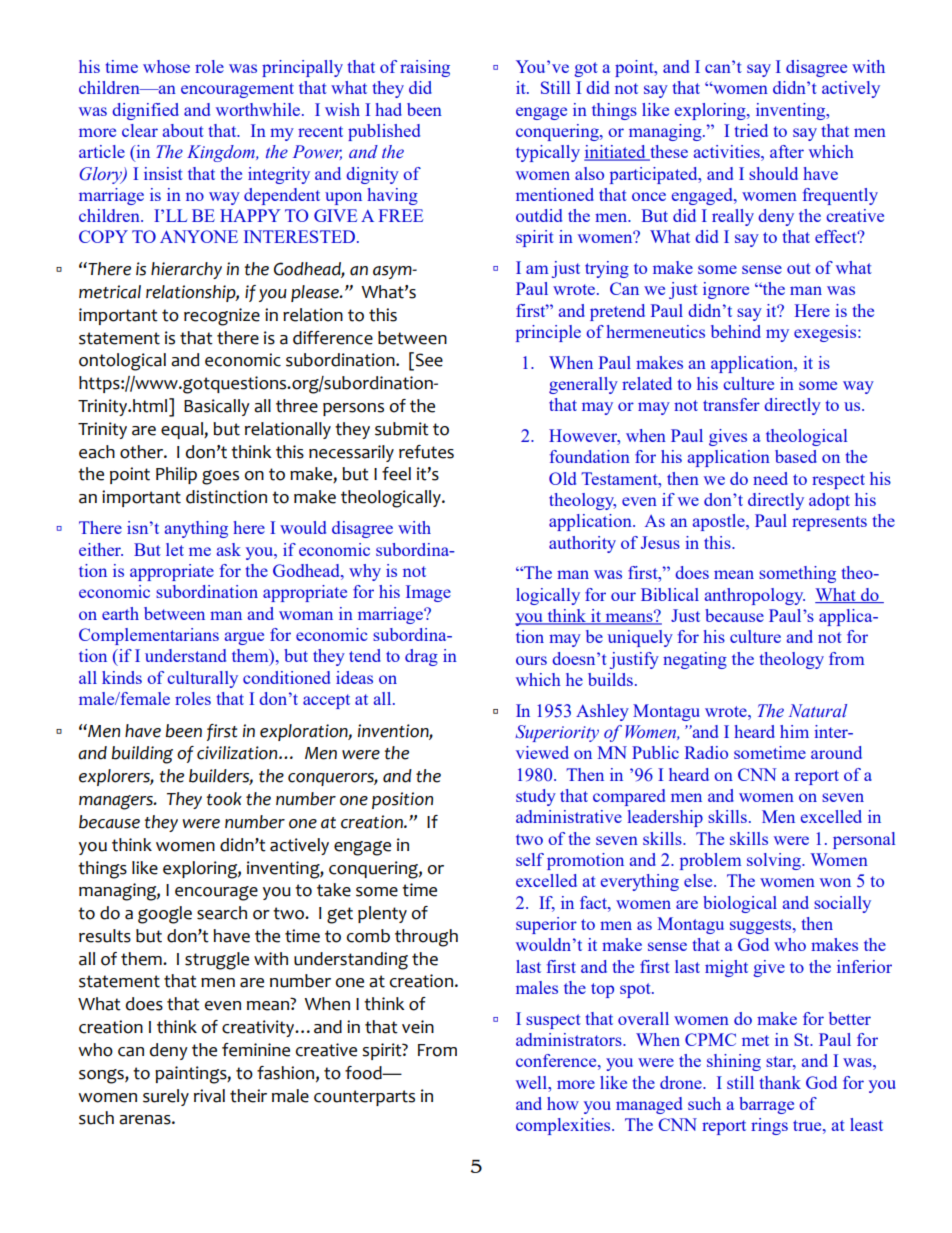  I want to click on Old, so click(562, 478).
